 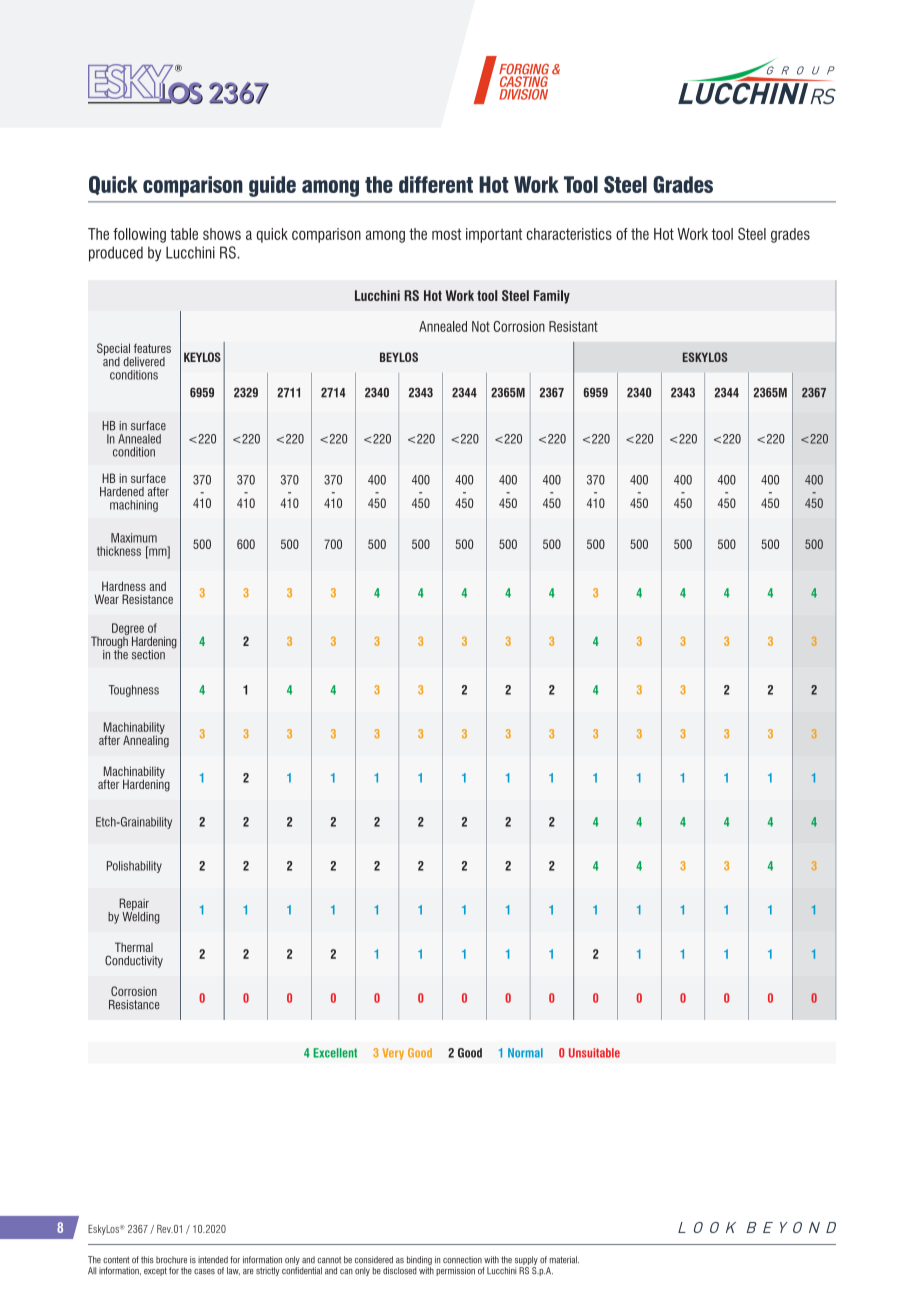 I want to click on guide, so click(x=272, y=186).
